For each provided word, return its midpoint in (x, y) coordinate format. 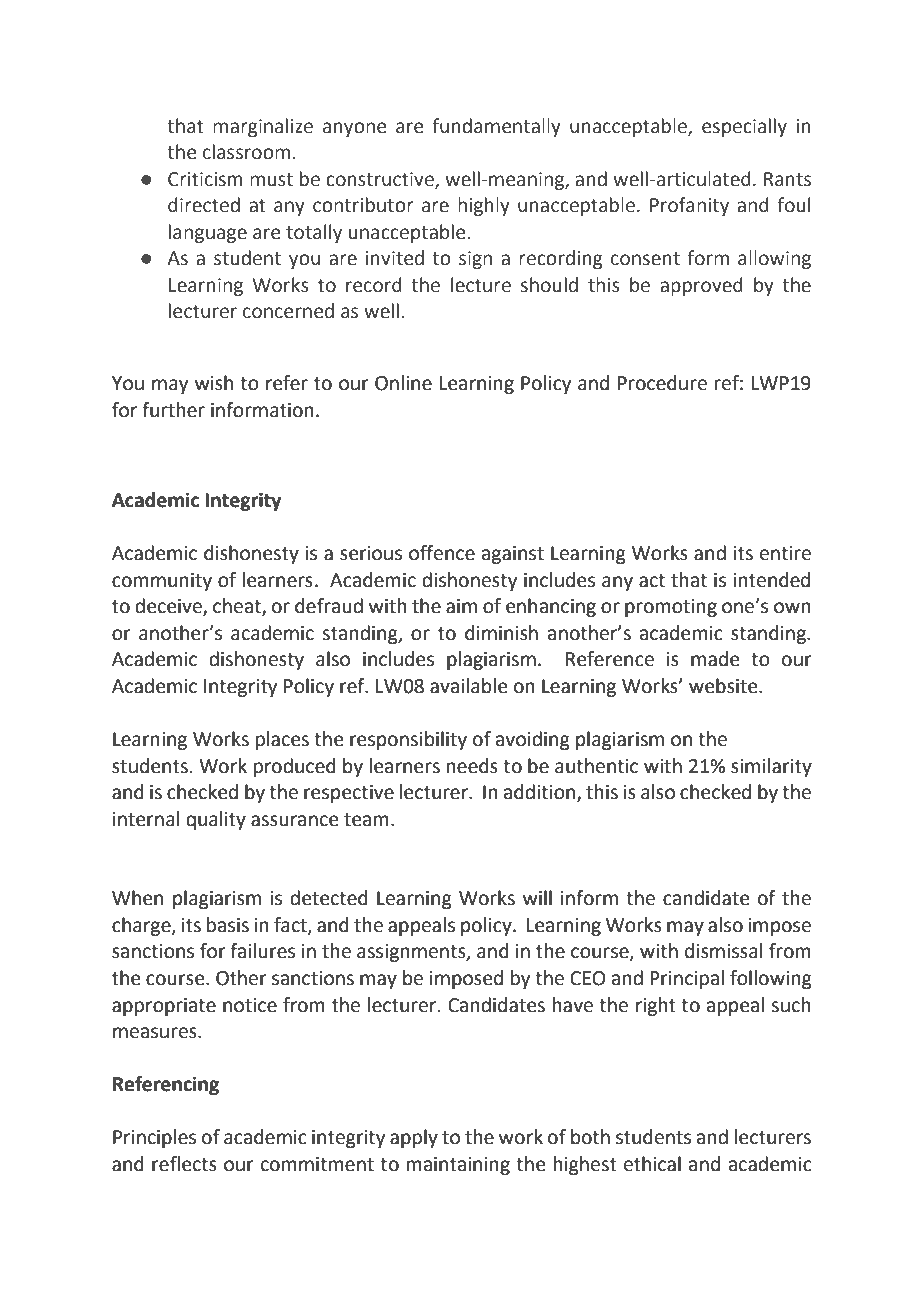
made (715, 659)
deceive (169, 607)
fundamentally (496, 127)
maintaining (458, 1166)
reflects (184, 1164)
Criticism (205, 179)
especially (744, 127)
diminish (501, 633)
